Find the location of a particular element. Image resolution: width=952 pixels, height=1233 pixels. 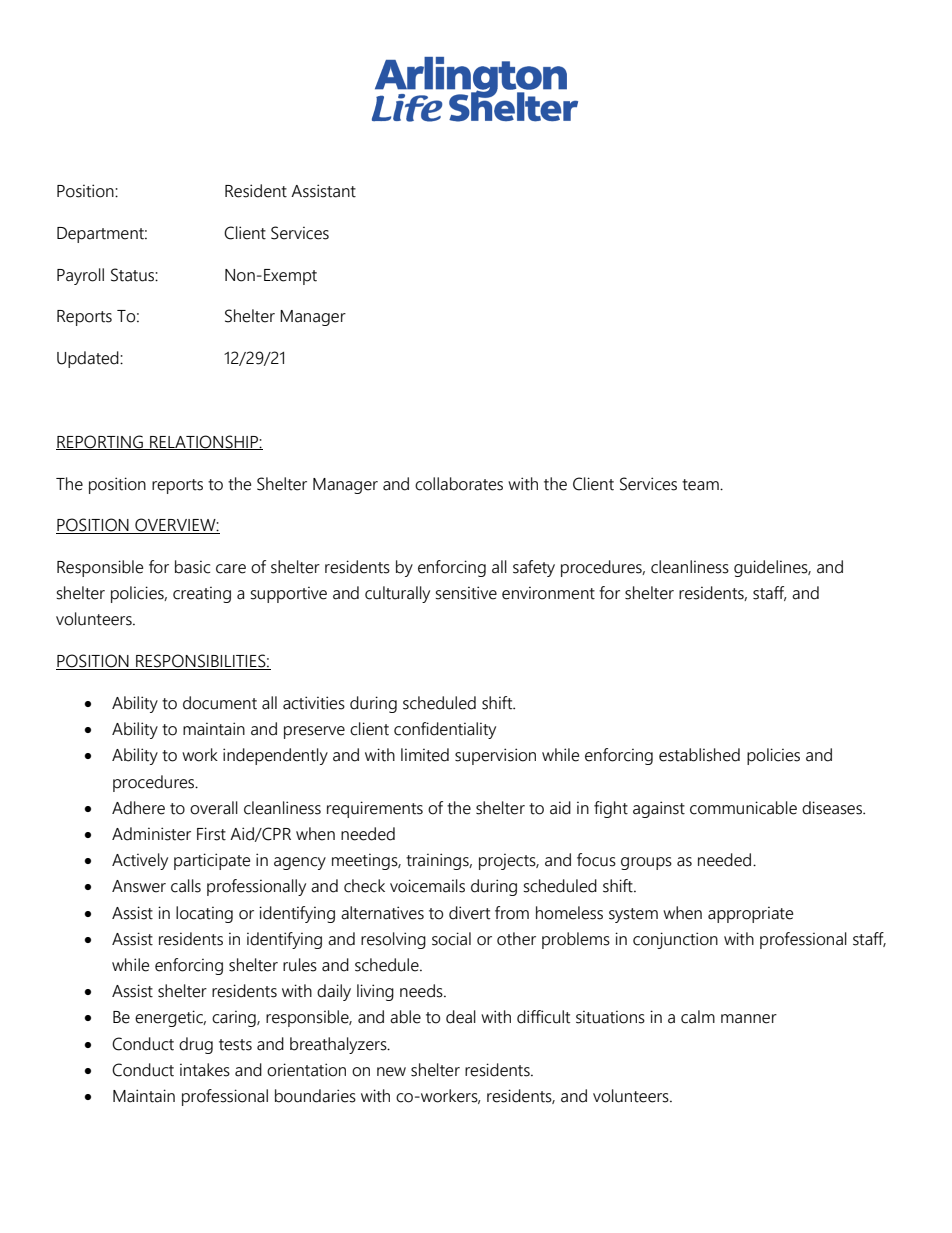

intakes is located at coordinates (205, 1070).
